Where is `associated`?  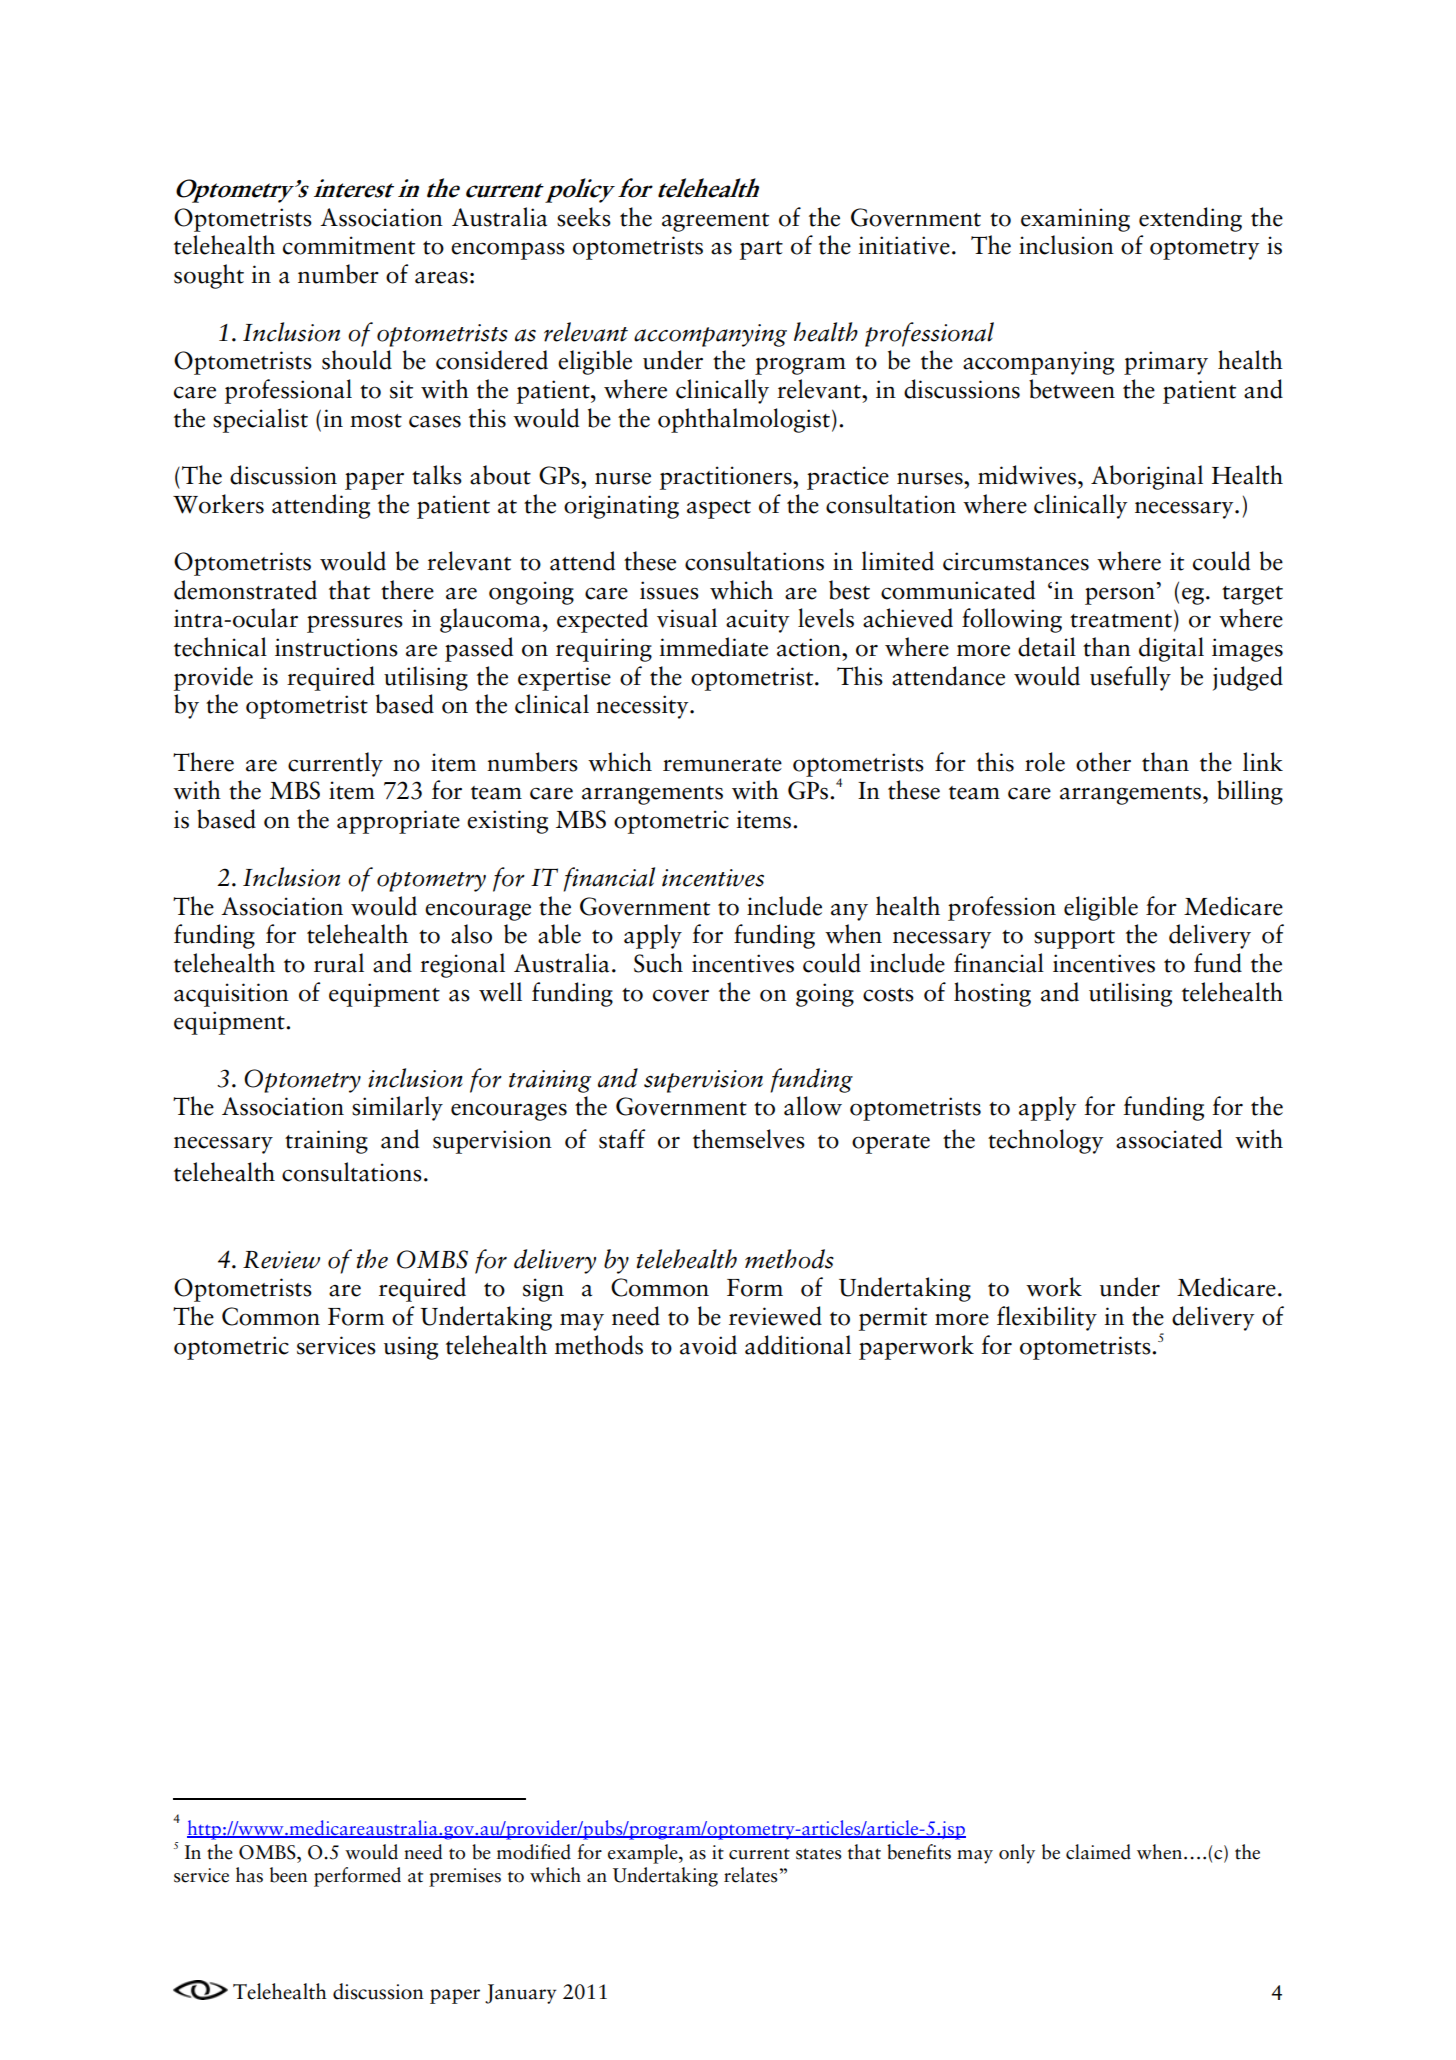 associated is located at coordinates (1169, 1139).
